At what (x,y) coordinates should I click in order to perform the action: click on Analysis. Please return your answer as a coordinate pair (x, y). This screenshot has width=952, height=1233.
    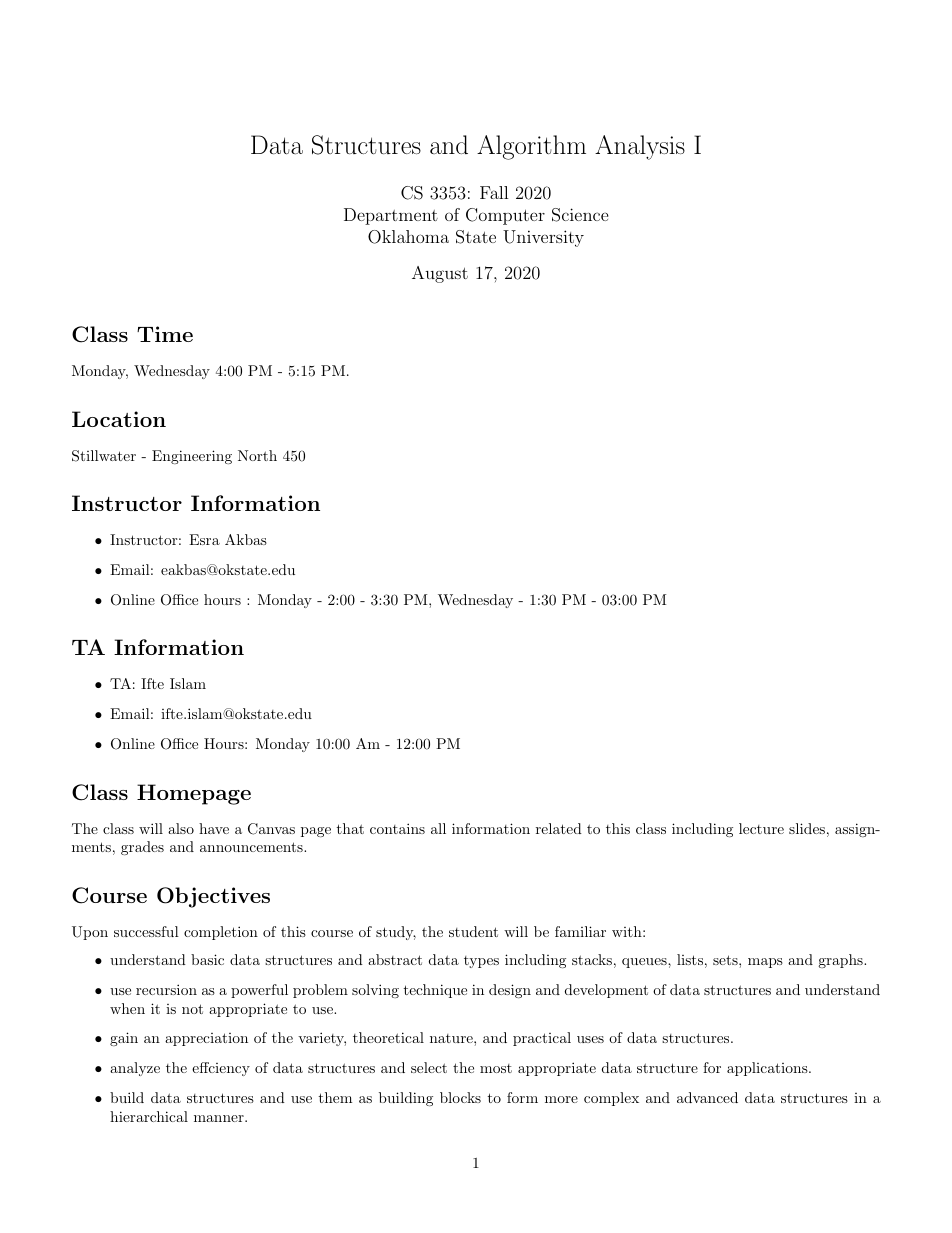
    Looking at the image, I should click on (640, 147).
